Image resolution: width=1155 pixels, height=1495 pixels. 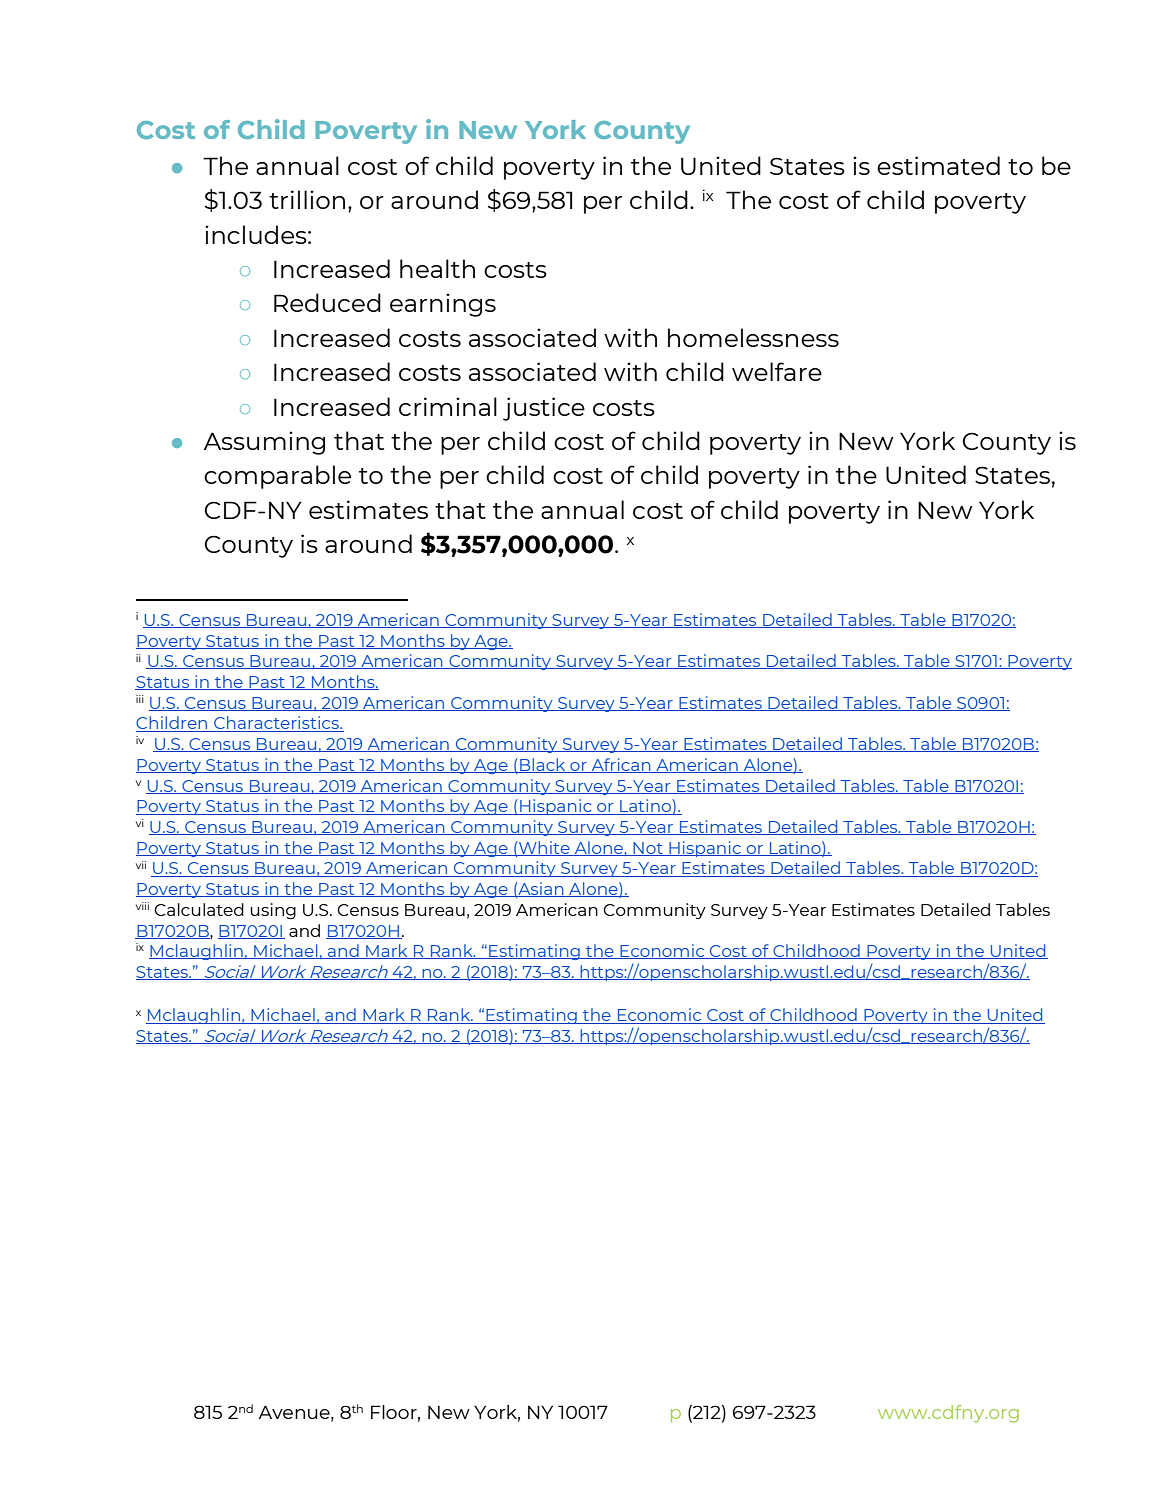 I want to click on Assuming, so click(x=264, y=443).
